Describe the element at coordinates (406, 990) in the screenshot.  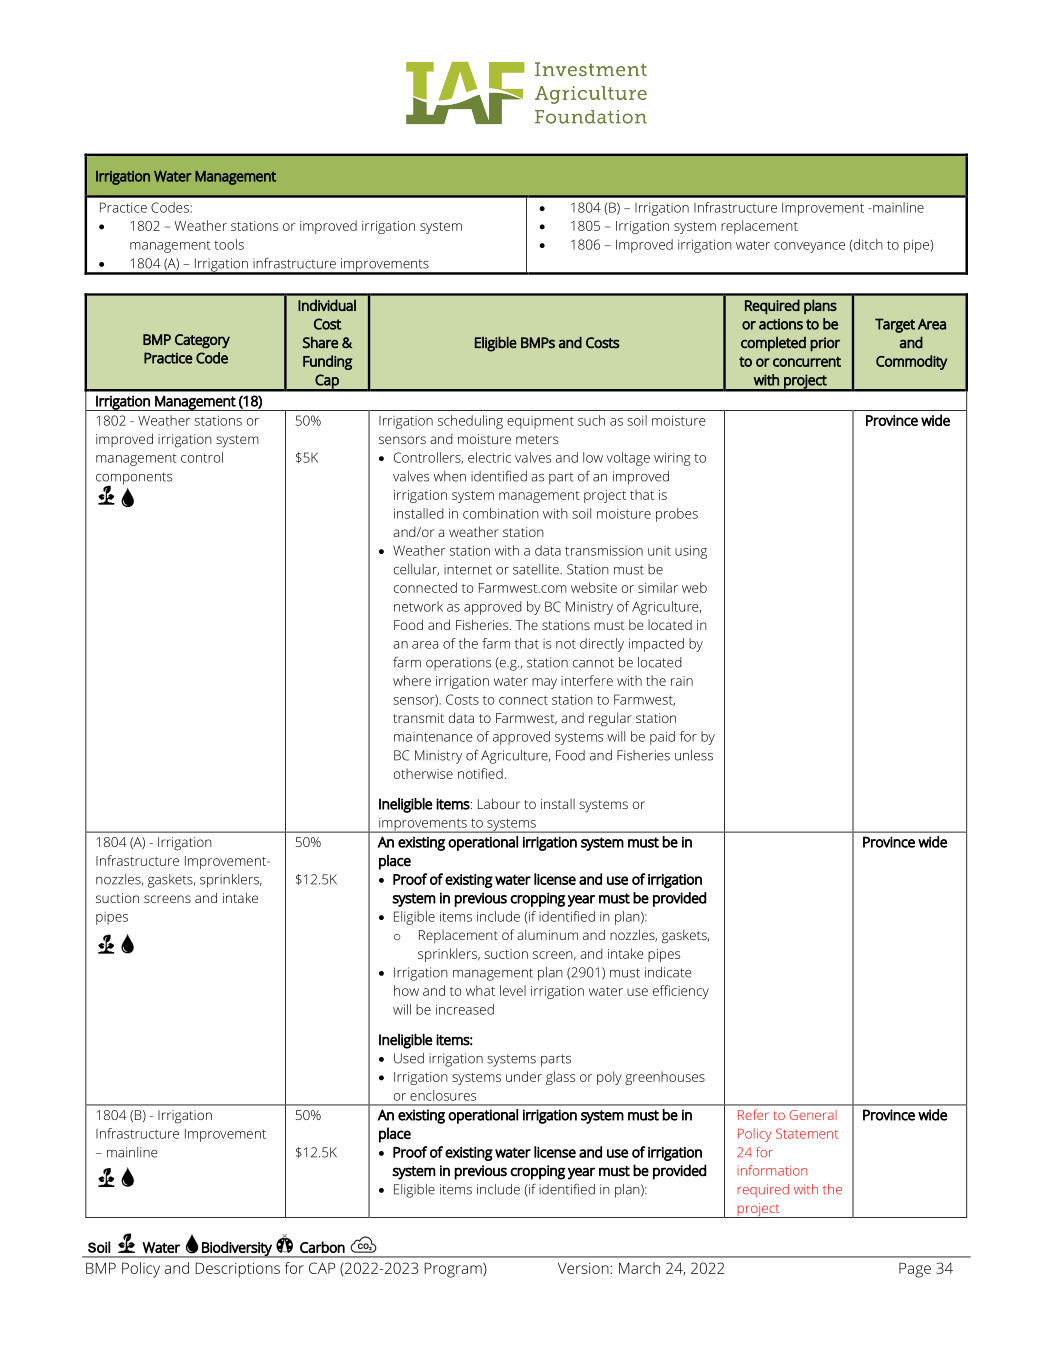
I see `how` at that location.
